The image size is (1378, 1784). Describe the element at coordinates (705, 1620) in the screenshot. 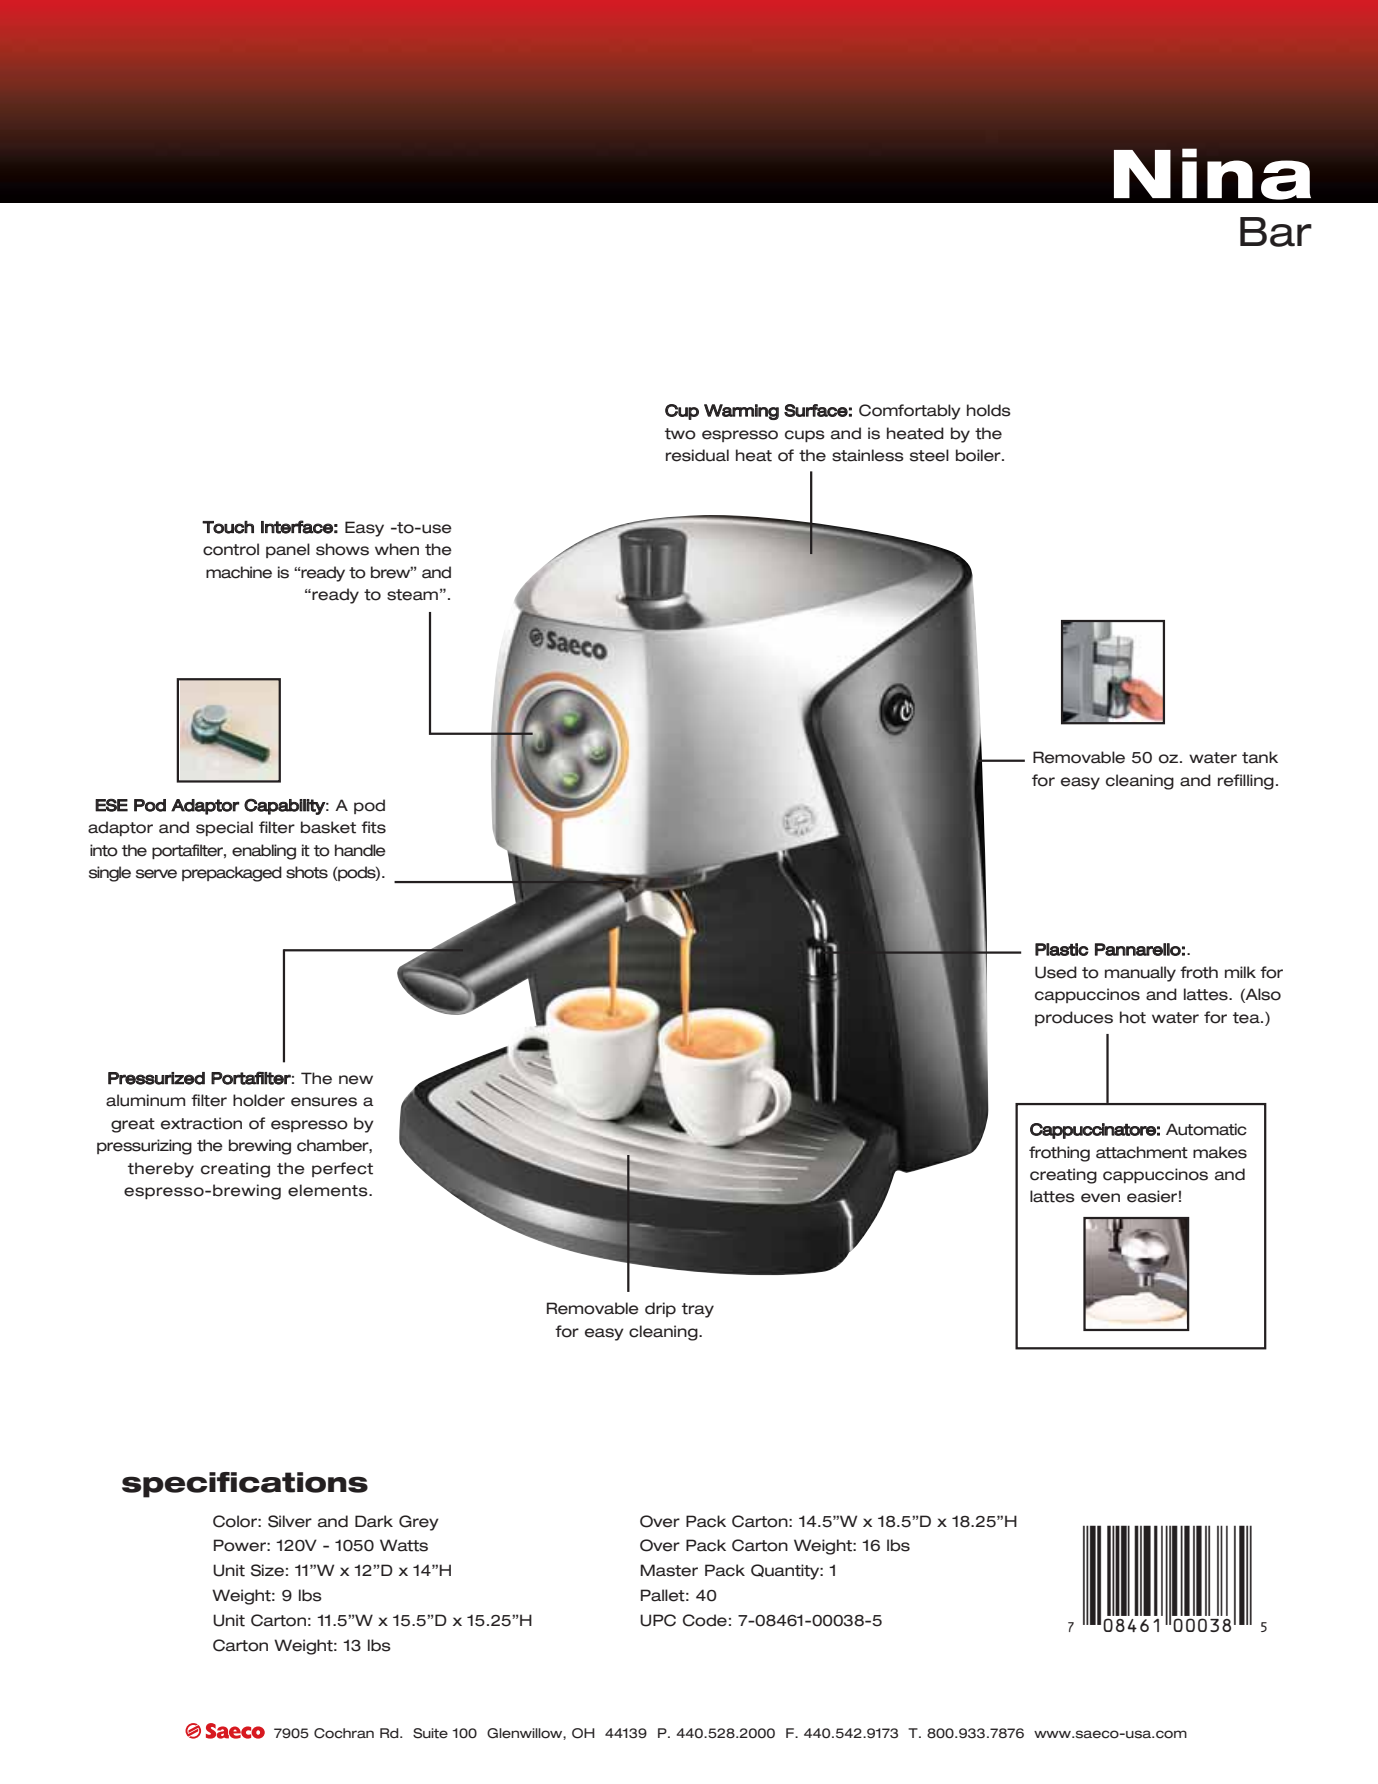

I see `Code` at that location.
